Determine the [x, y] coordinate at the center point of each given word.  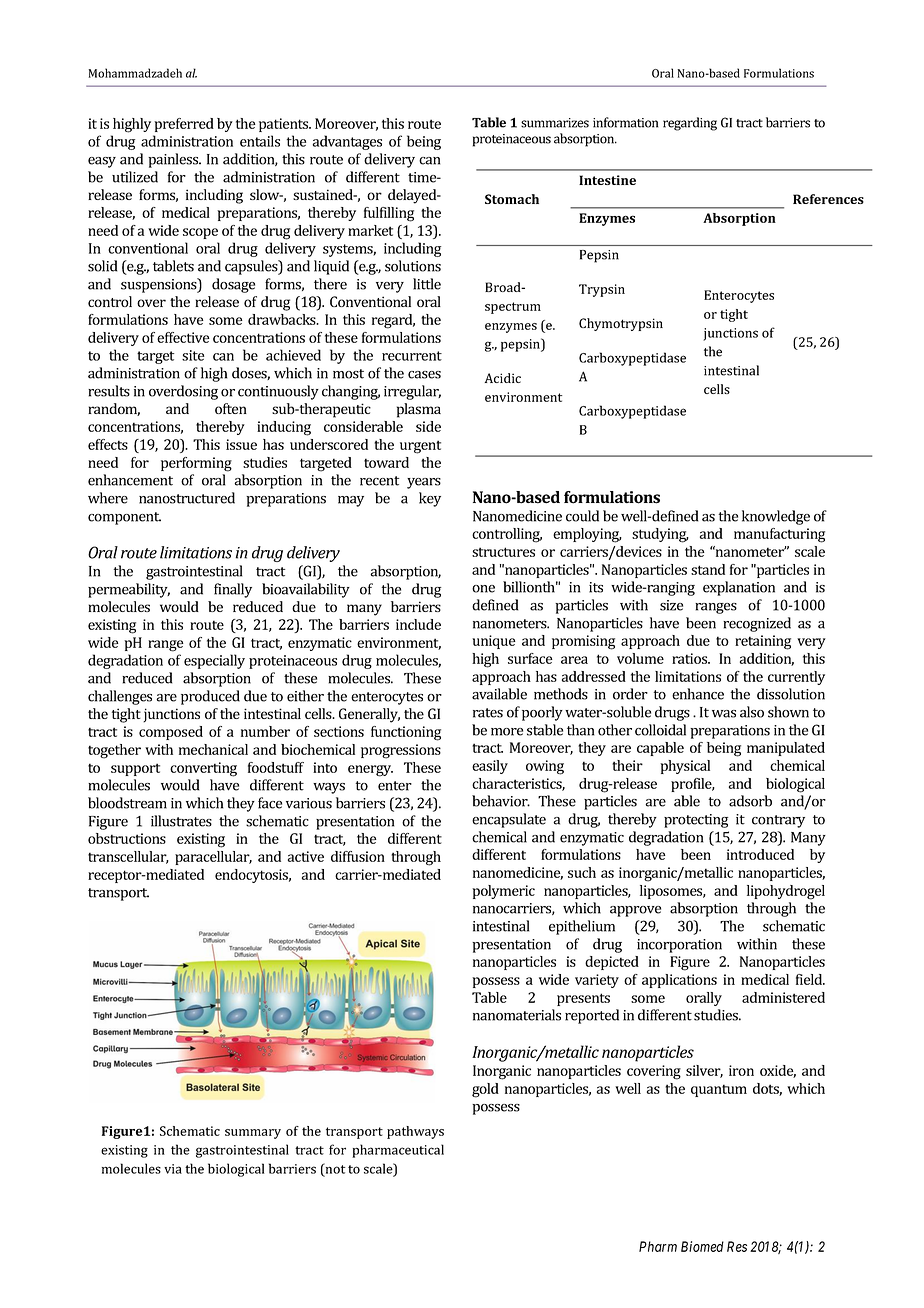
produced [210, 697]
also [752, 712]
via [173, 1169]
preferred [184, 125]
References [828, 199]
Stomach [512, 199]
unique [493, 642]
